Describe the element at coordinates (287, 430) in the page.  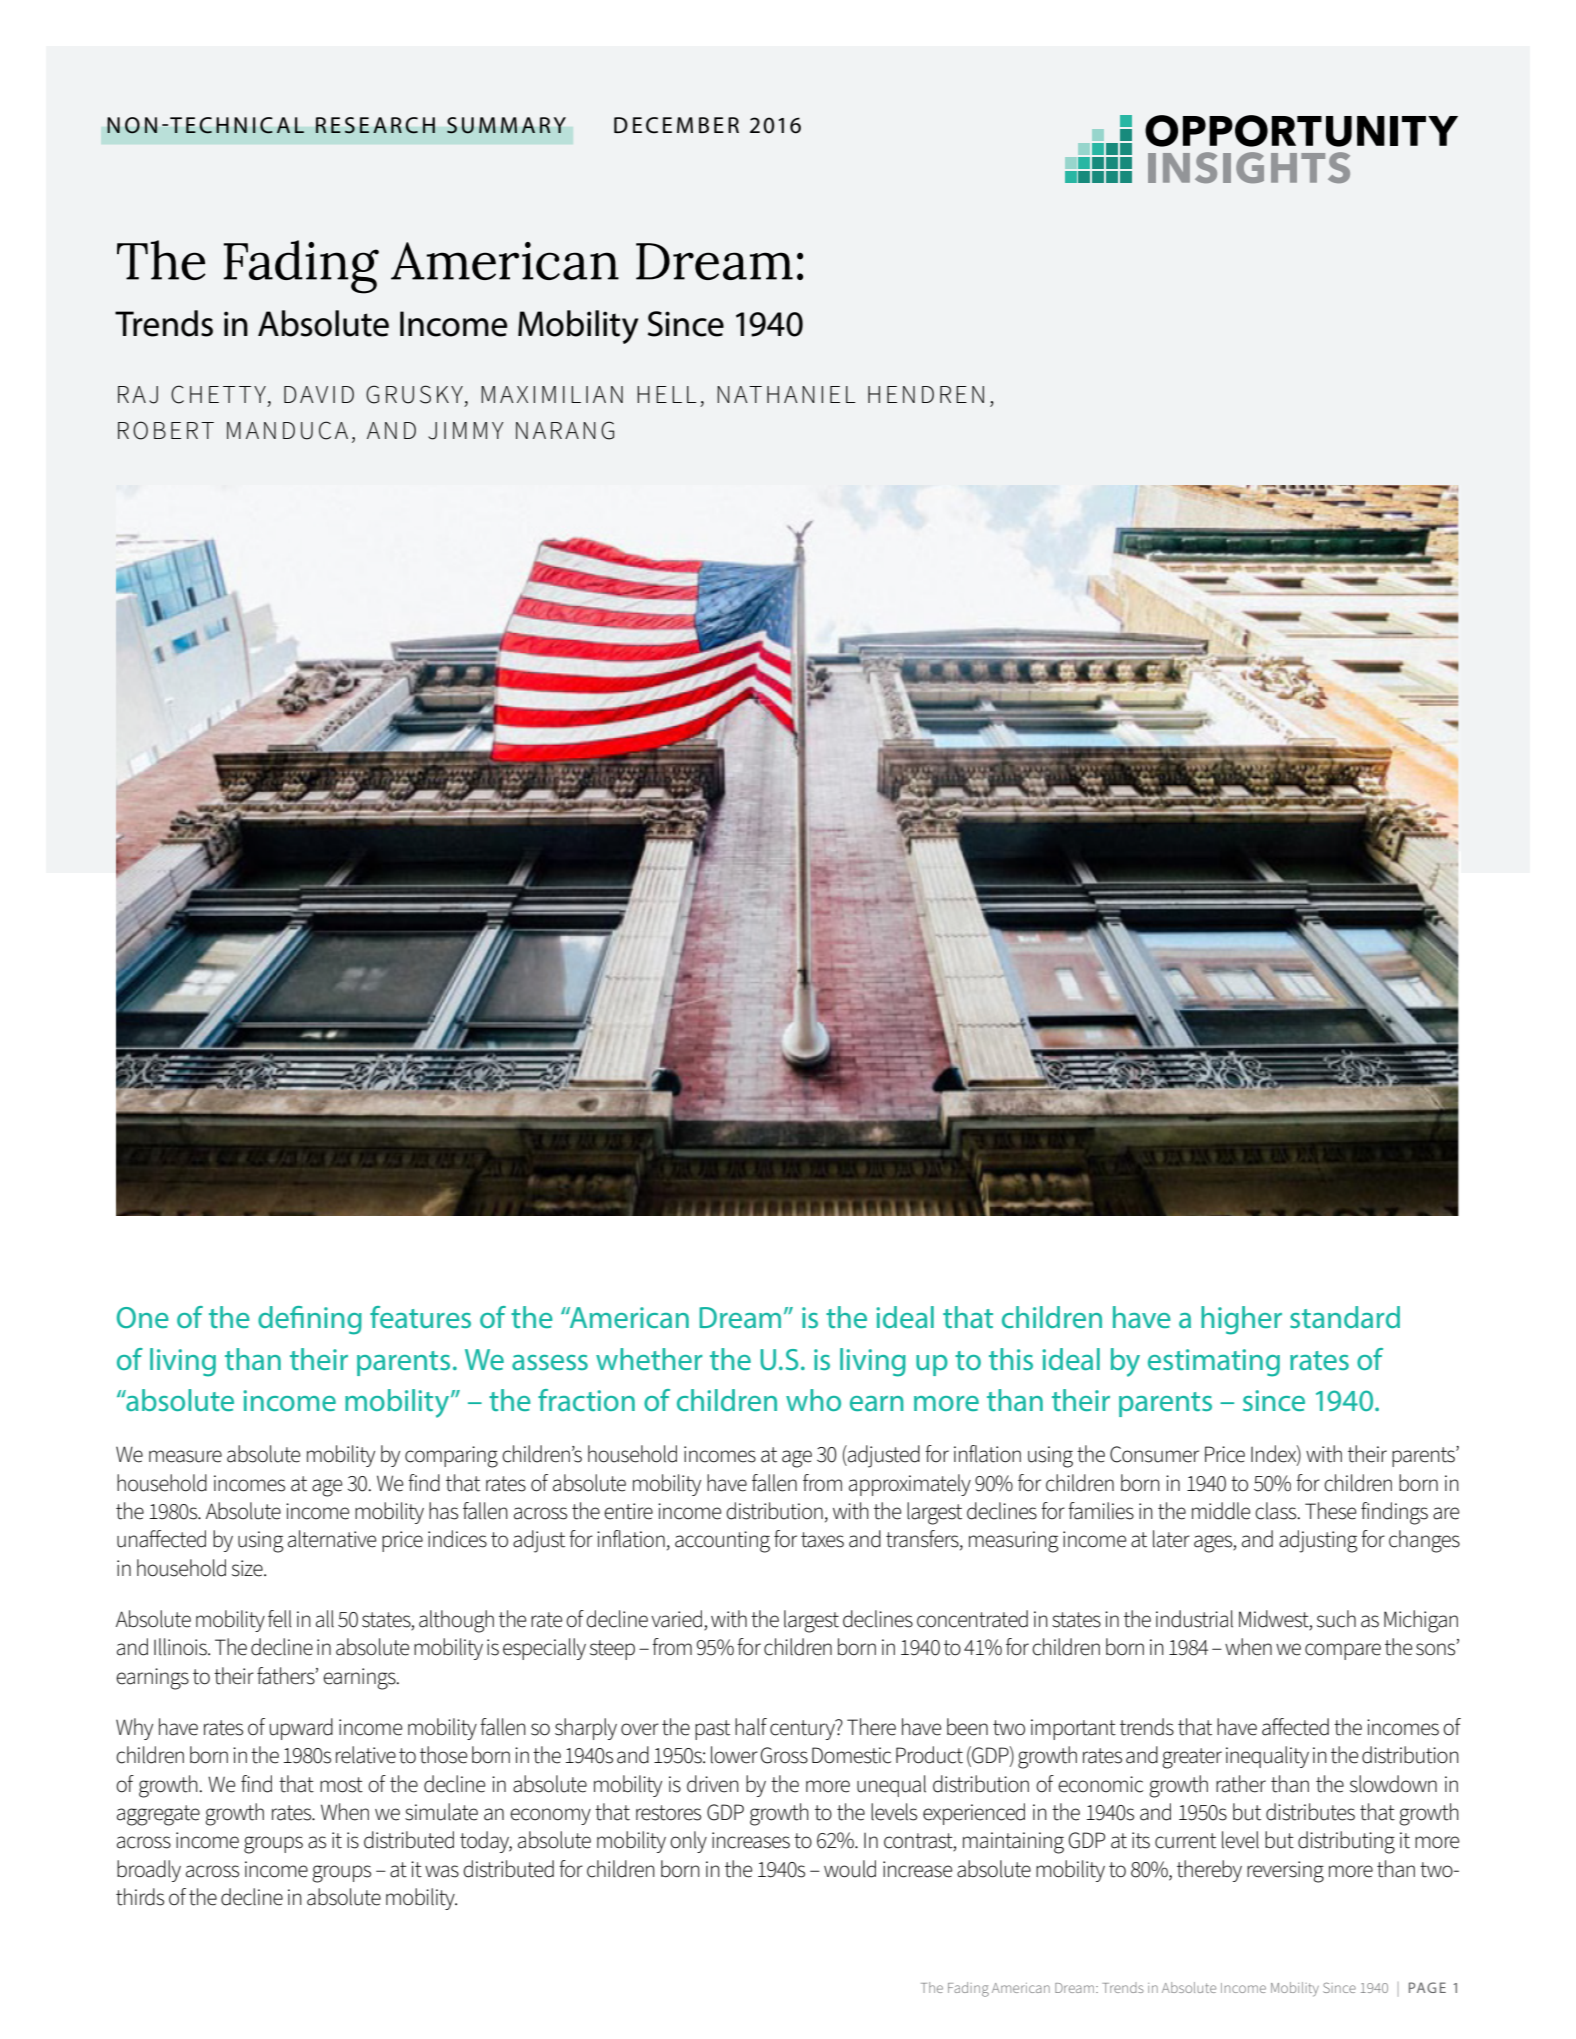
I see `MANDUCA` at that location.
